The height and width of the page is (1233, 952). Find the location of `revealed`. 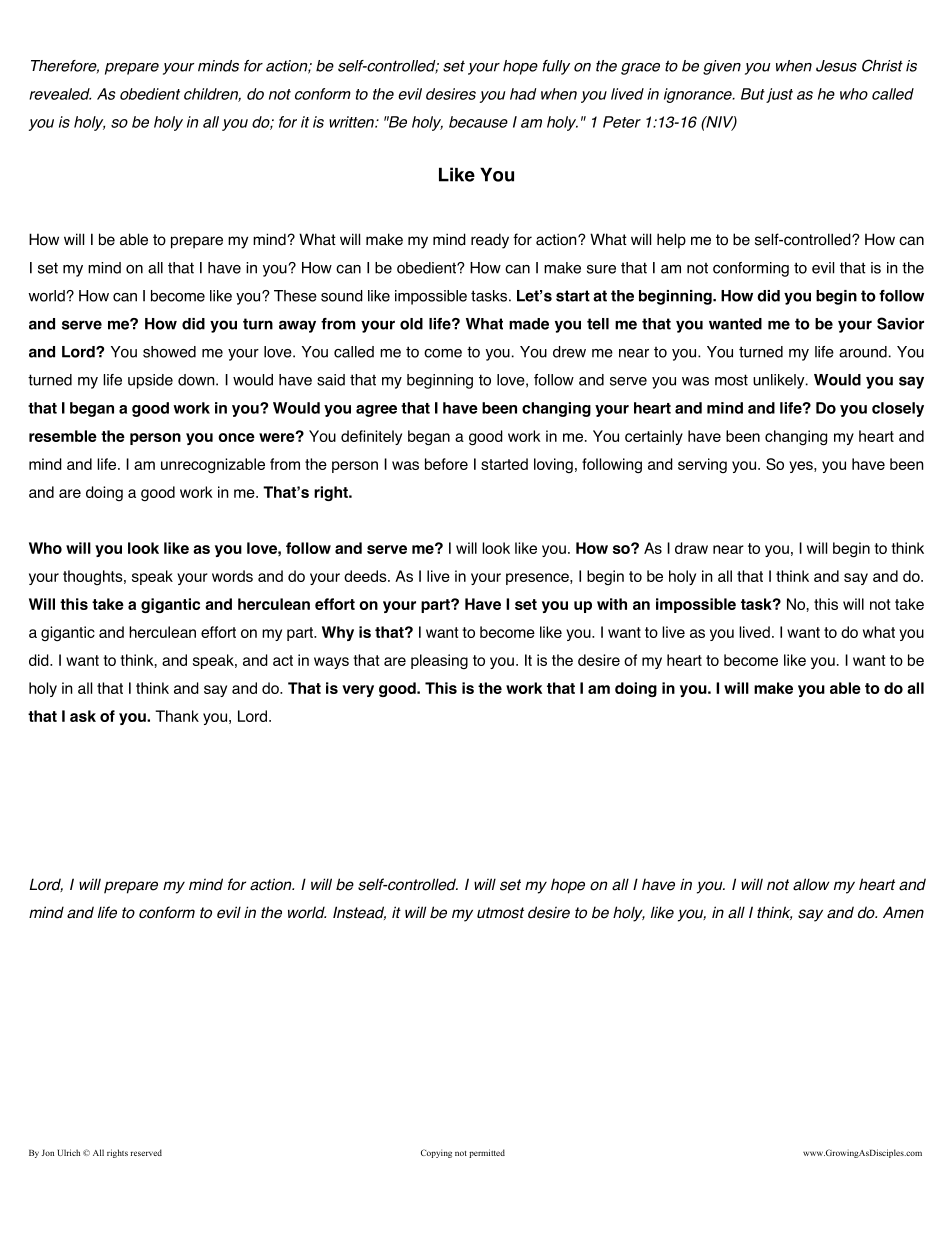

revealed is located at coordinates (60, 94).
